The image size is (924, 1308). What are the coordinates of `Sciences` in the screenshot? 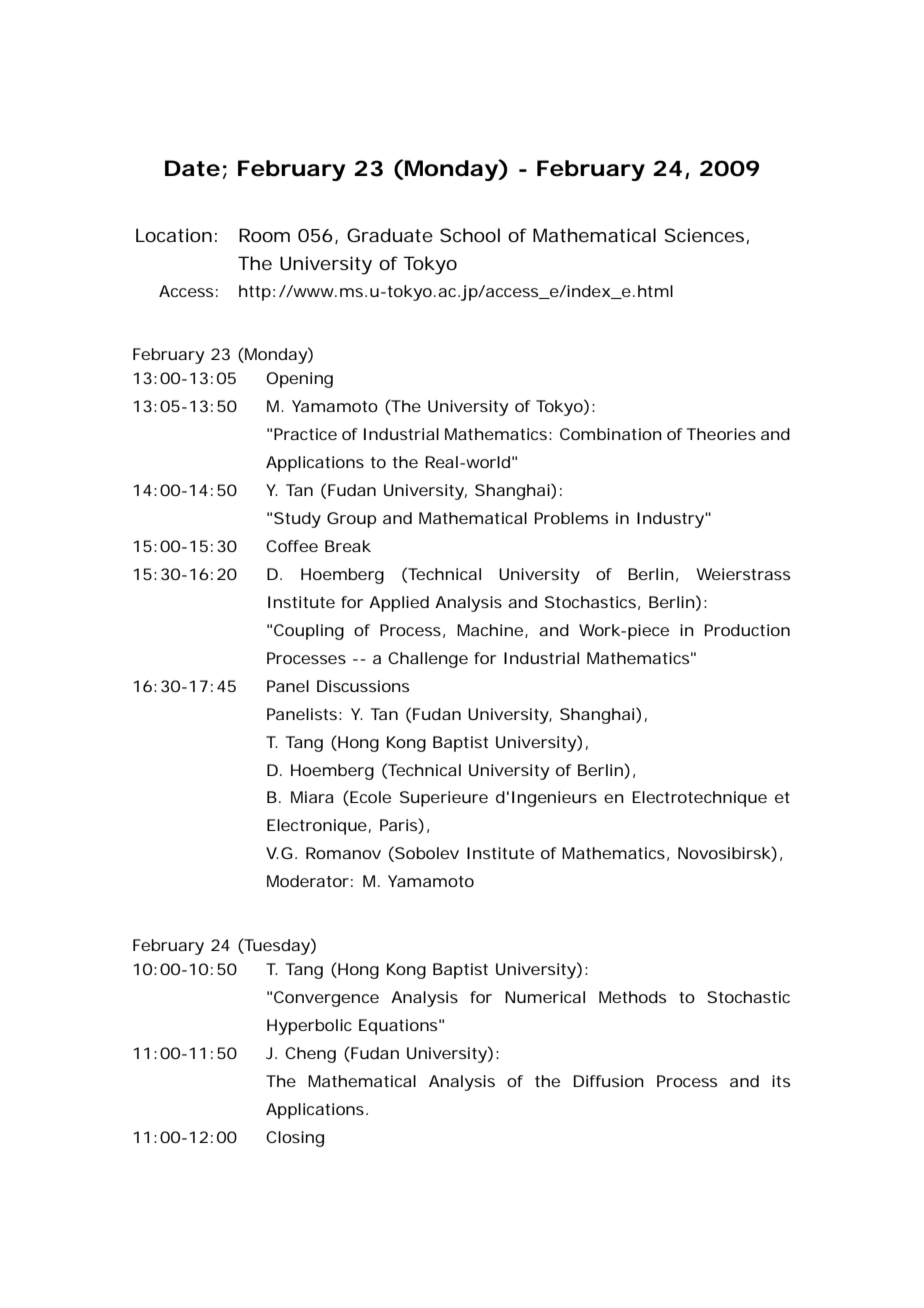 It's located at (704, 235).
